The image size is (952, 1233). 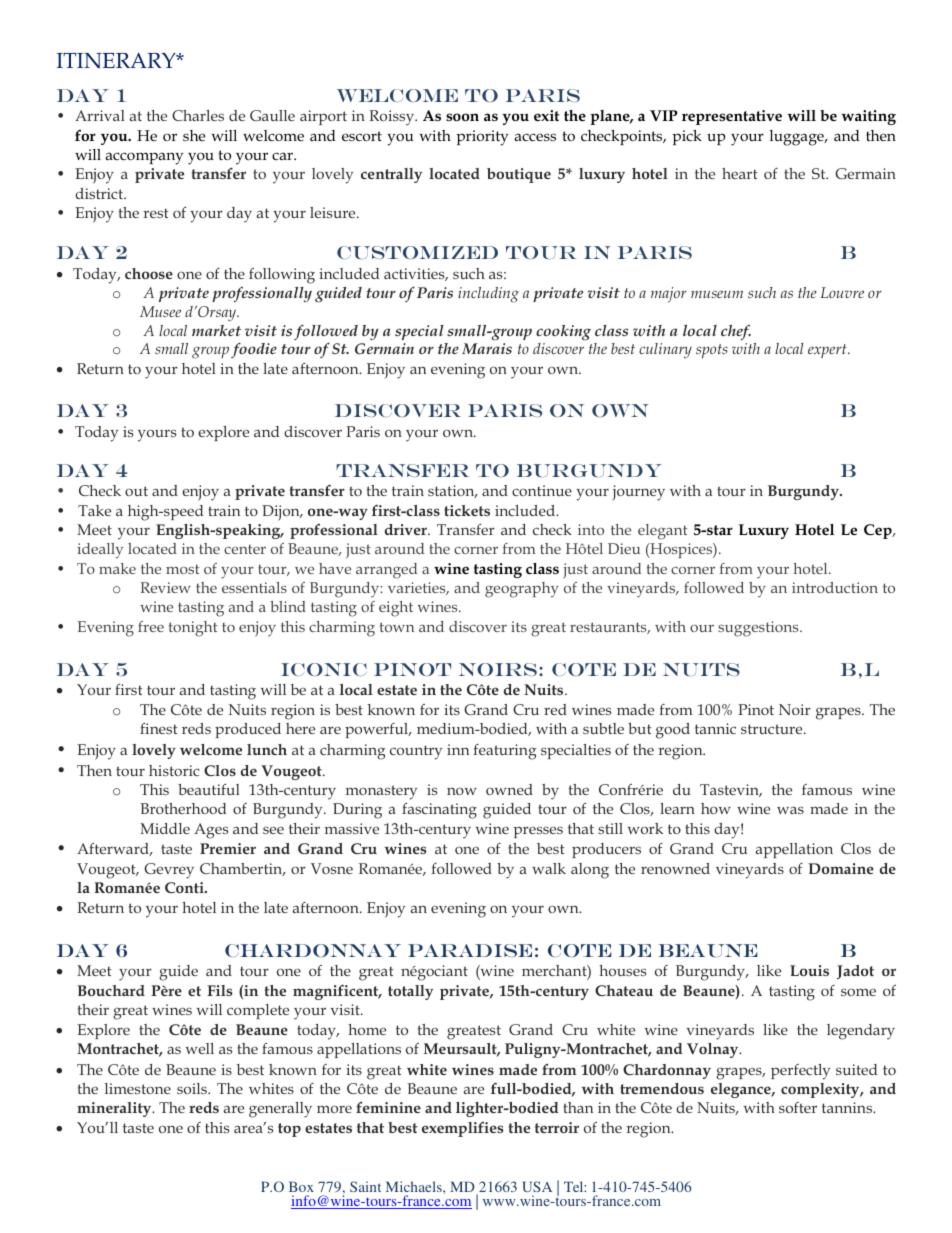 I want to click on heart, so click(x=740, y=173).
